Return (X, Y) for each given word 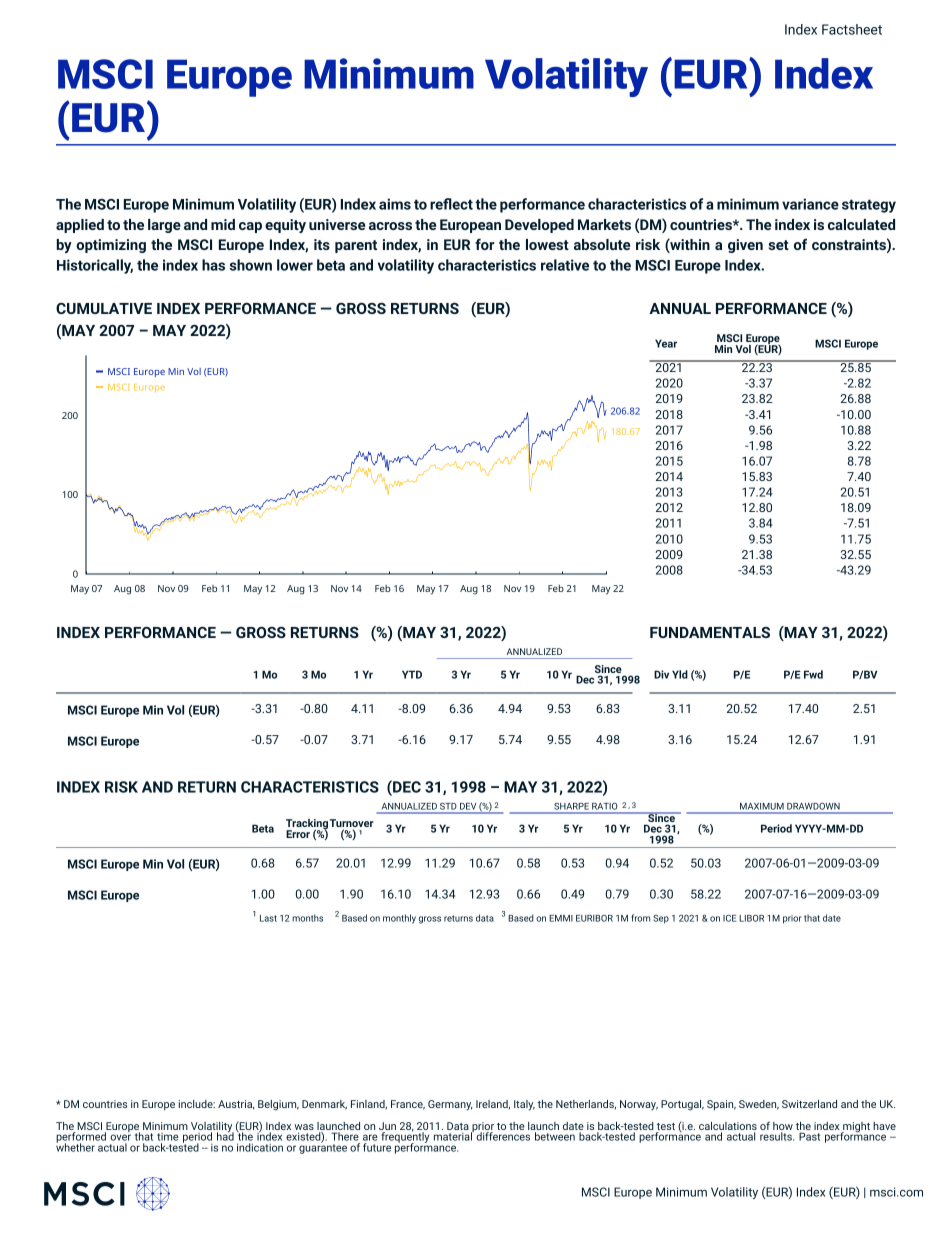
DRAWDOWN (813, 806)
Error (298, 834)
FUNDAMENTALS (710, 632)
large (164, 226)
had (225, 1135)
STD (448, 806)
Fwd (813, 674)
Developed (539, 226)
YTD (412, 674)
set (779, 245)
